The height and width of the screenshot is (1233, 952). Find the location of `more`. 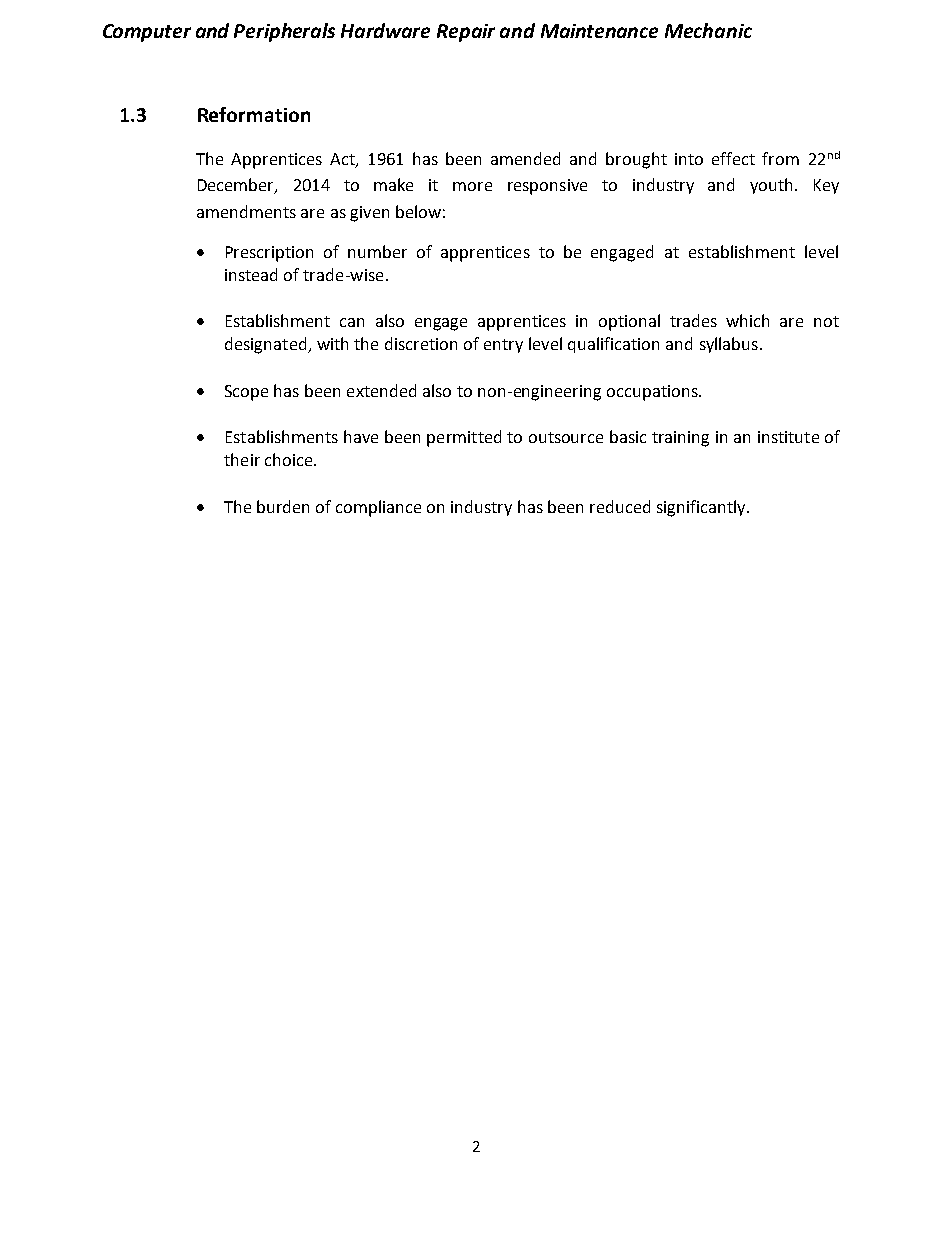

more is located at coordinates (472, 186).
